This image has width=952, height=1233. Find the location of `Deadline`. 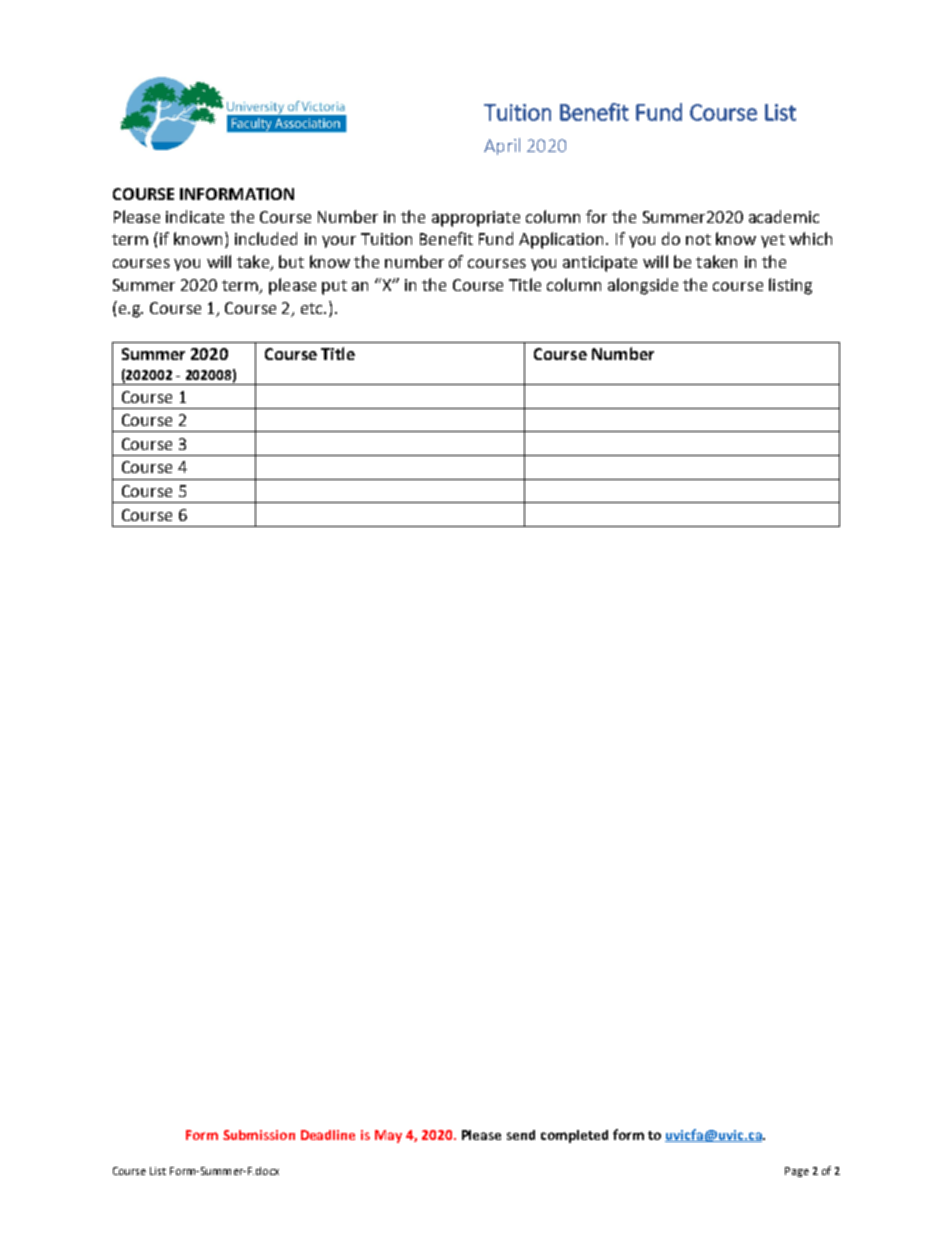

Deadline is located at coordinates (328, 1135).
